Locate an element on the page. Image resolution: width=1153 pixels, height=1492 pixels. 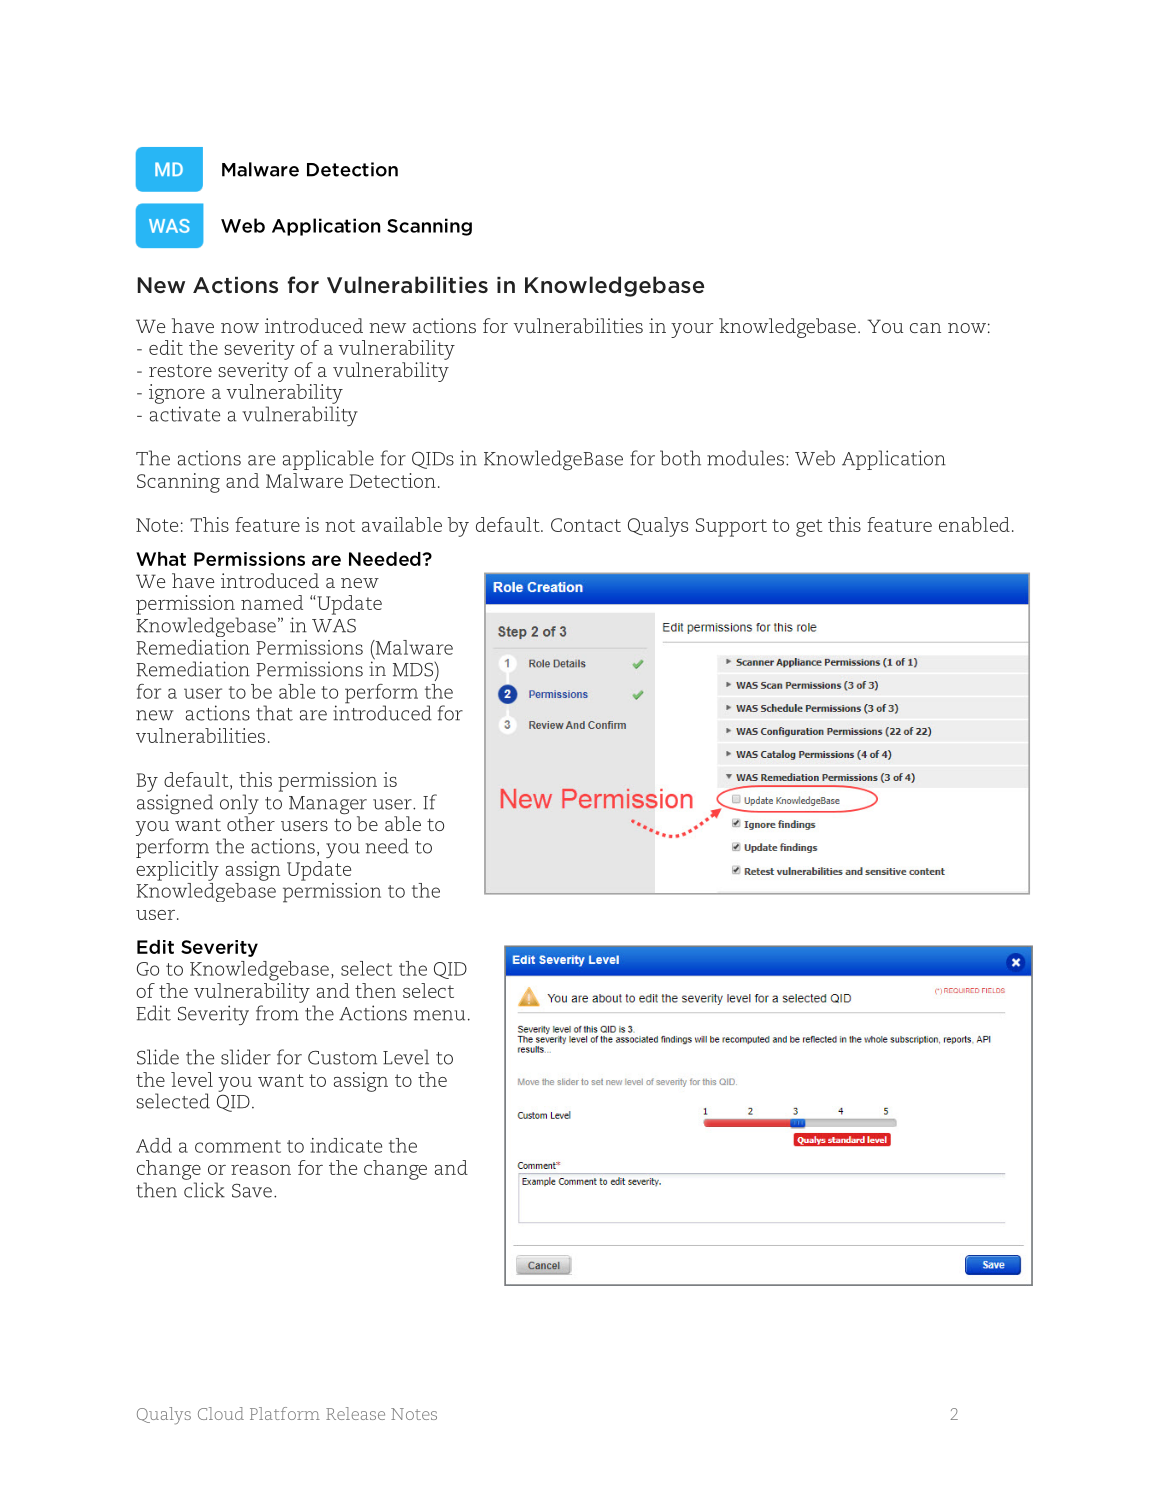
Custom is located at coordinates (342, 1057).
